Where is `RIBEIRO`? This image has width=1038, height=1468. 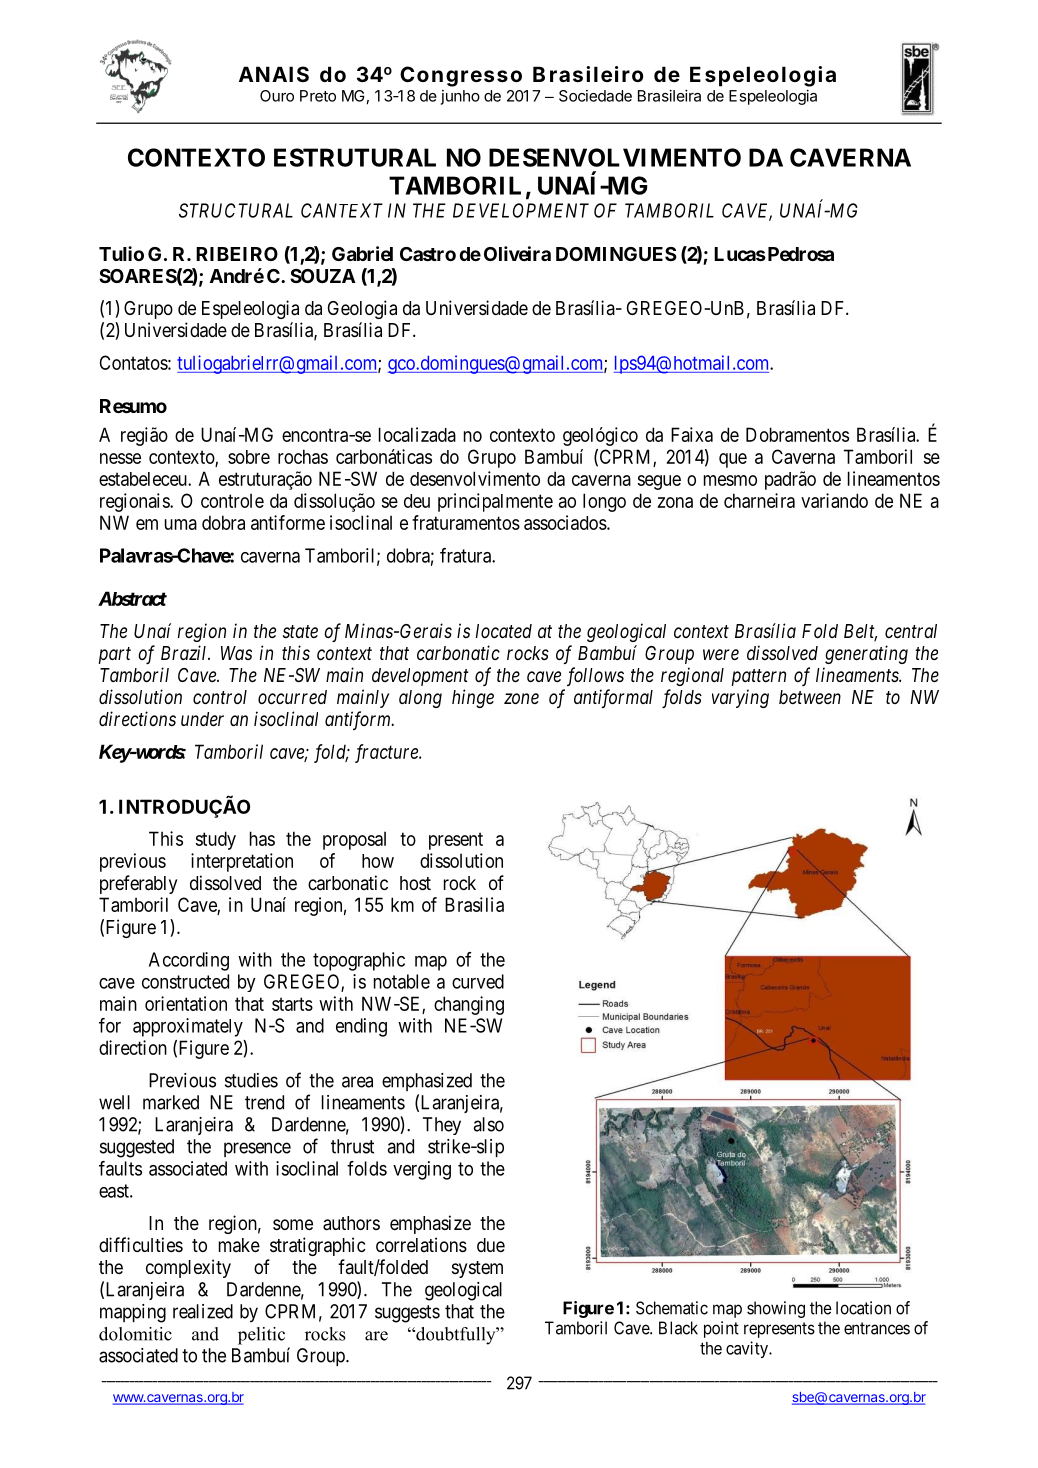 RIBEIRO is located at coordinates (237, 254).
